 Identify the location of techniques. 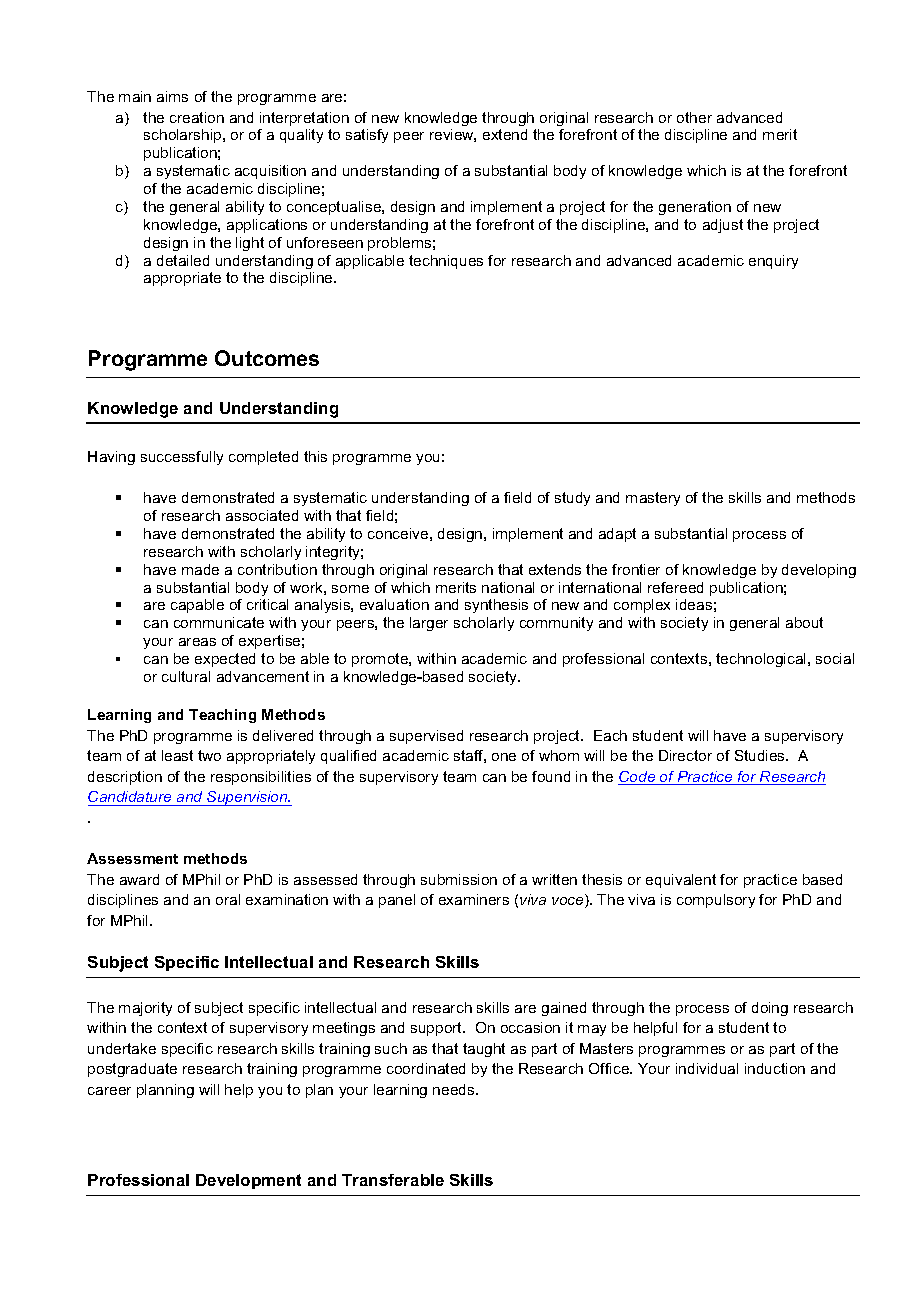
(446, 262).
